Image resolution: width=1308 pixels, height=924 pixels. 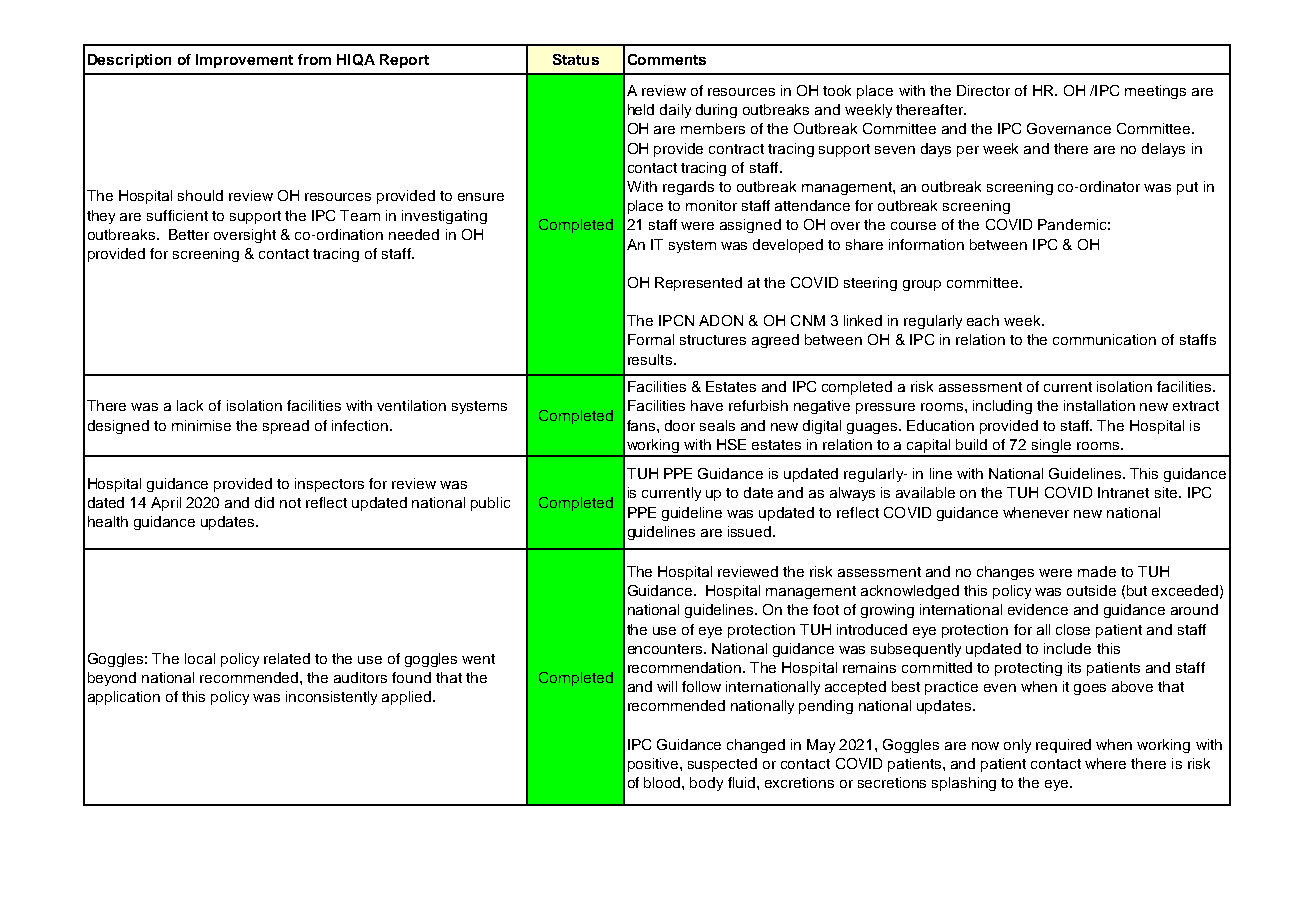 I want to click on positive, so click(x=654, y=765).
